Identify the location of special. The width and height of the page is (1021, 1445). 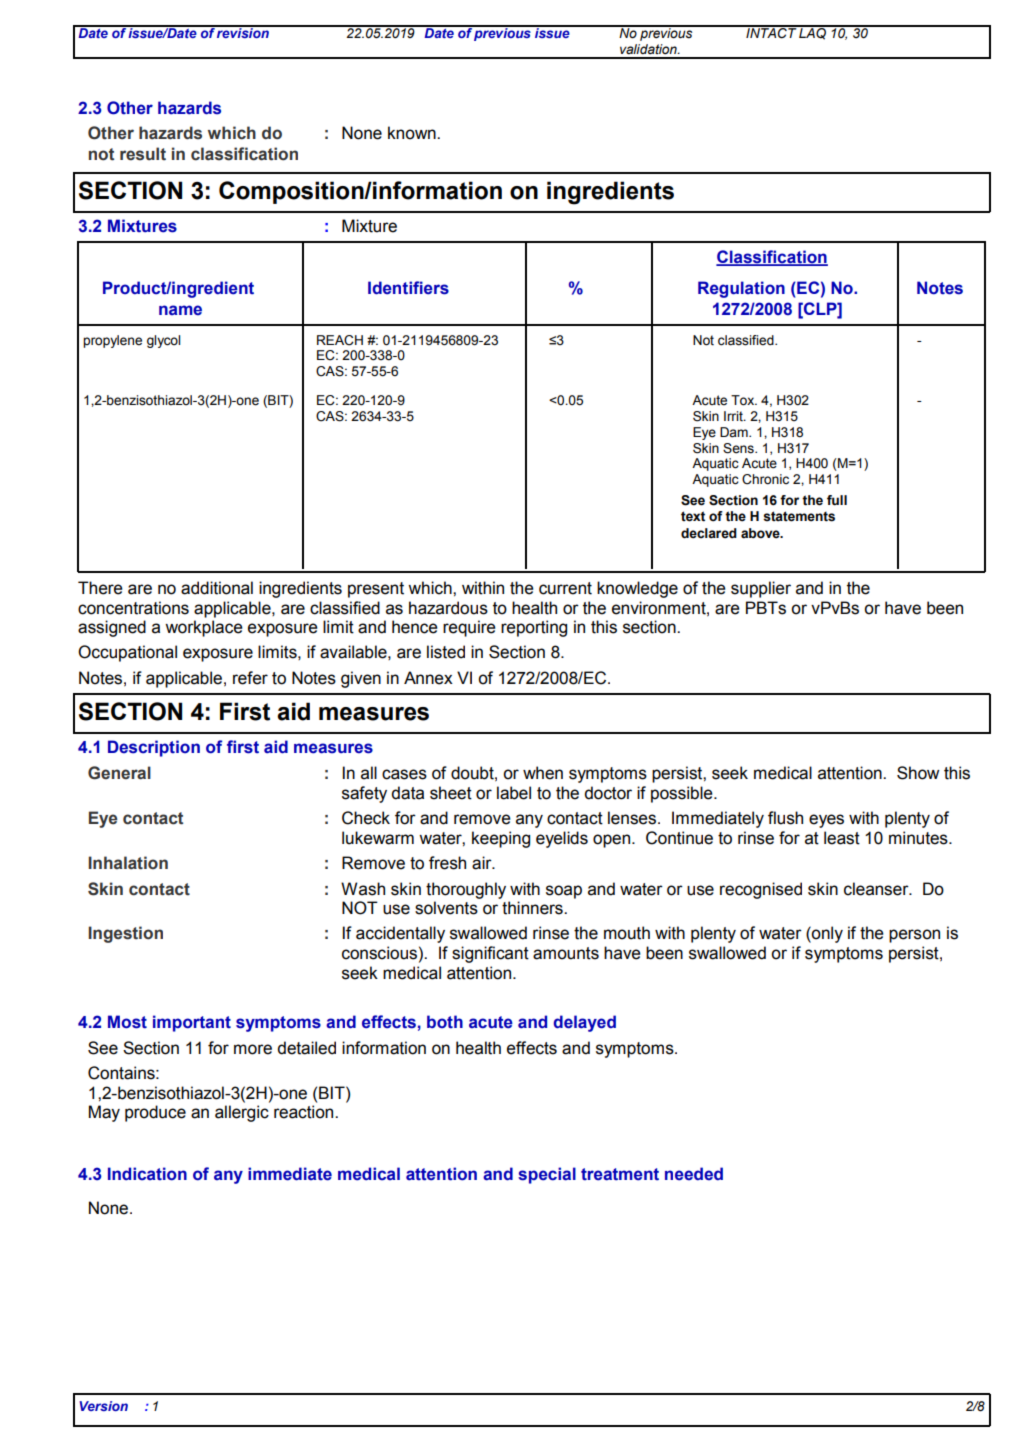
(547, 1175).
